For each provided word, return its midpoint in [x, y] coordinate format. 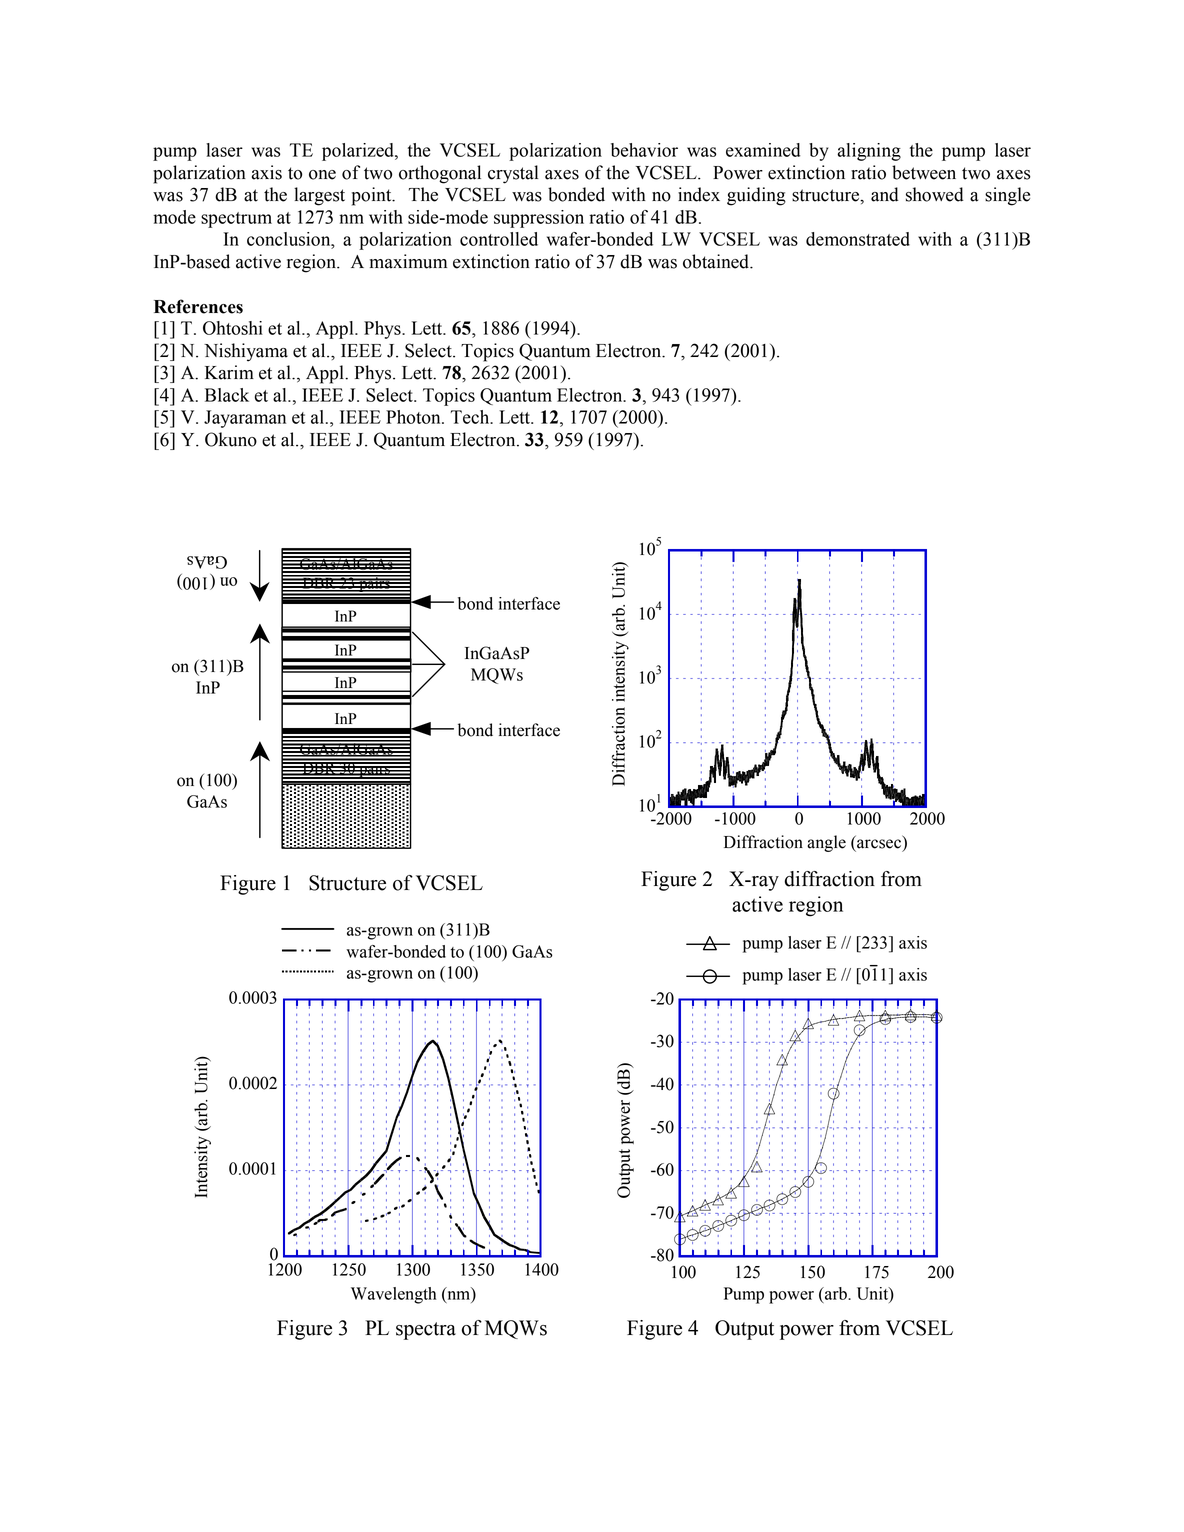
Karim [229, 372]
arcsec [879, 844]
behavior [644, 150]
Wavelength [393, 1295]
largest [319, 196]
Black [227, 395]
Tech [471, 417]
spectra [426, 1331]
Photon [414, 417]
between [924, 172]
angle [826, 843]
